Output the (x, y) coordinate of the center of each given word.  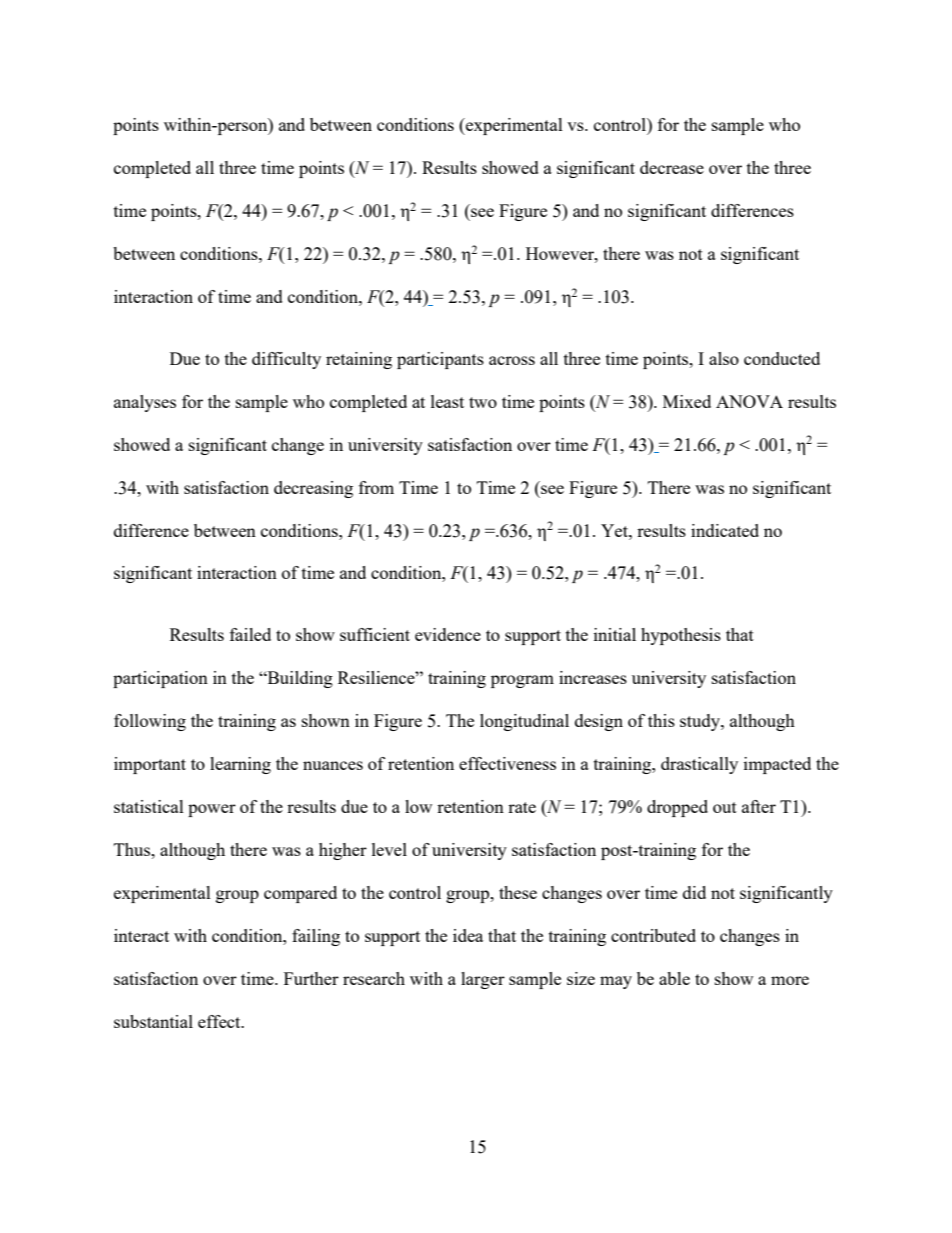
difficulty (286, 360)
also (724, 358)
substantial (153, 1021)
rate (522, 807)
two (483, 402)
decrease (672, 167)
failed (250, 634)
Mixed (687, 401)
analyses (145, 403)
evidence (448, 634)
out (725, 807)
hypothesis (681, 636)
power (212, 810)
